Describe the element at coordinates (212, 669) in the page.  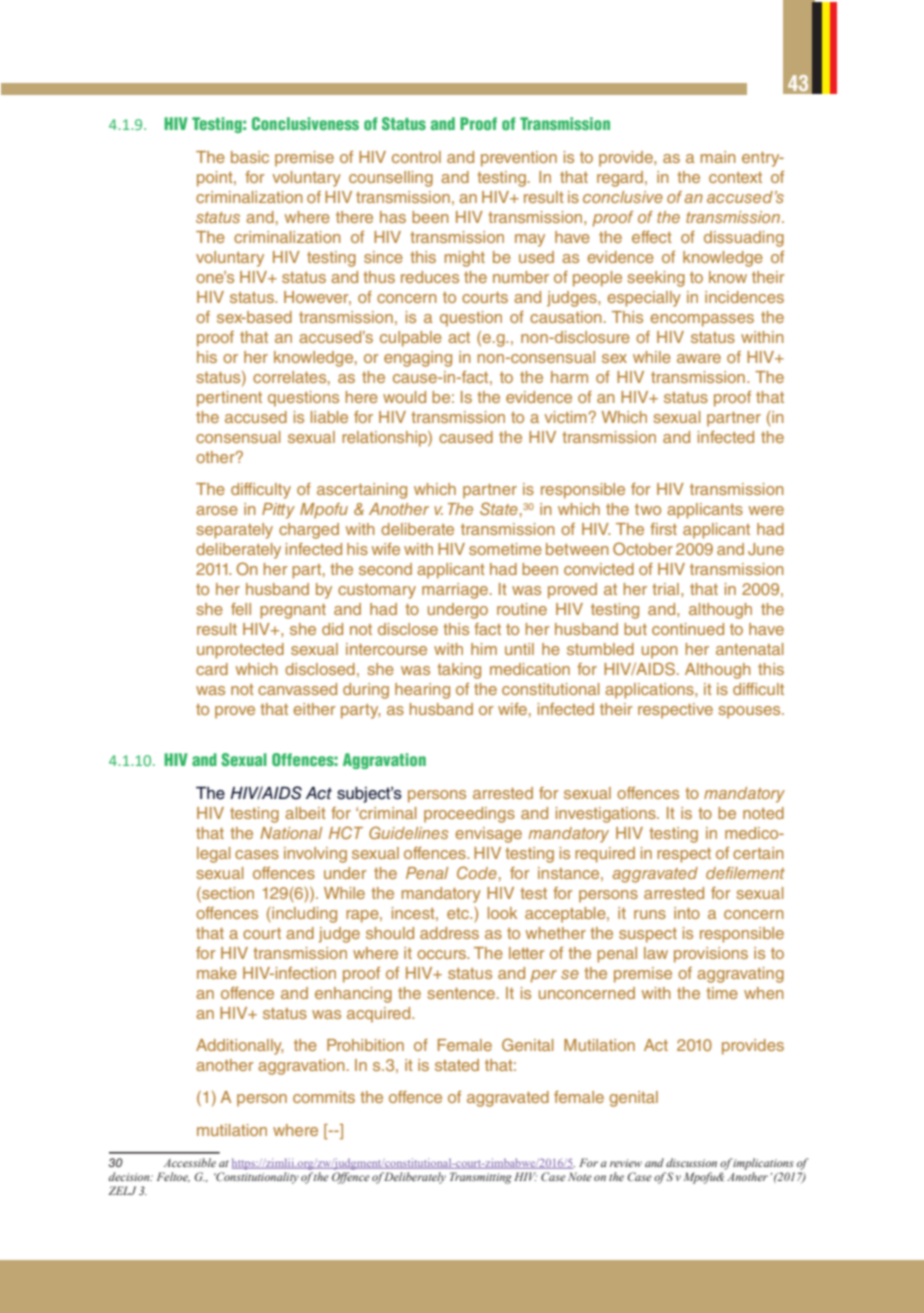
I see `card` at that location.
